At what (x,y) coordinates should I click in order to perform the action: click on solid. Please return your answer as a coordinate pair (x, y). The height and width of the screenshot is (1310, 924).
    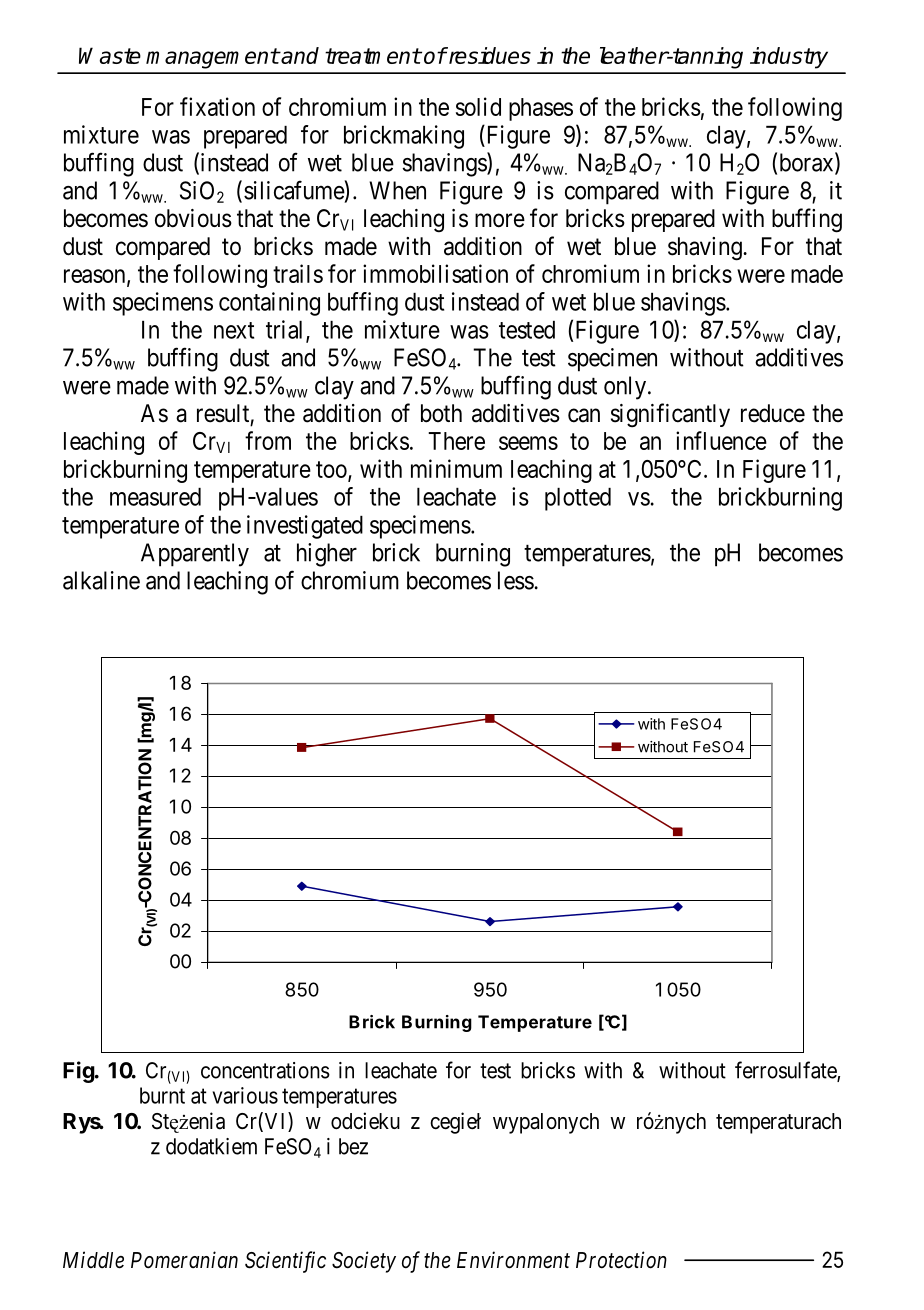
    Looking at the image, I should click on (478, 106).
